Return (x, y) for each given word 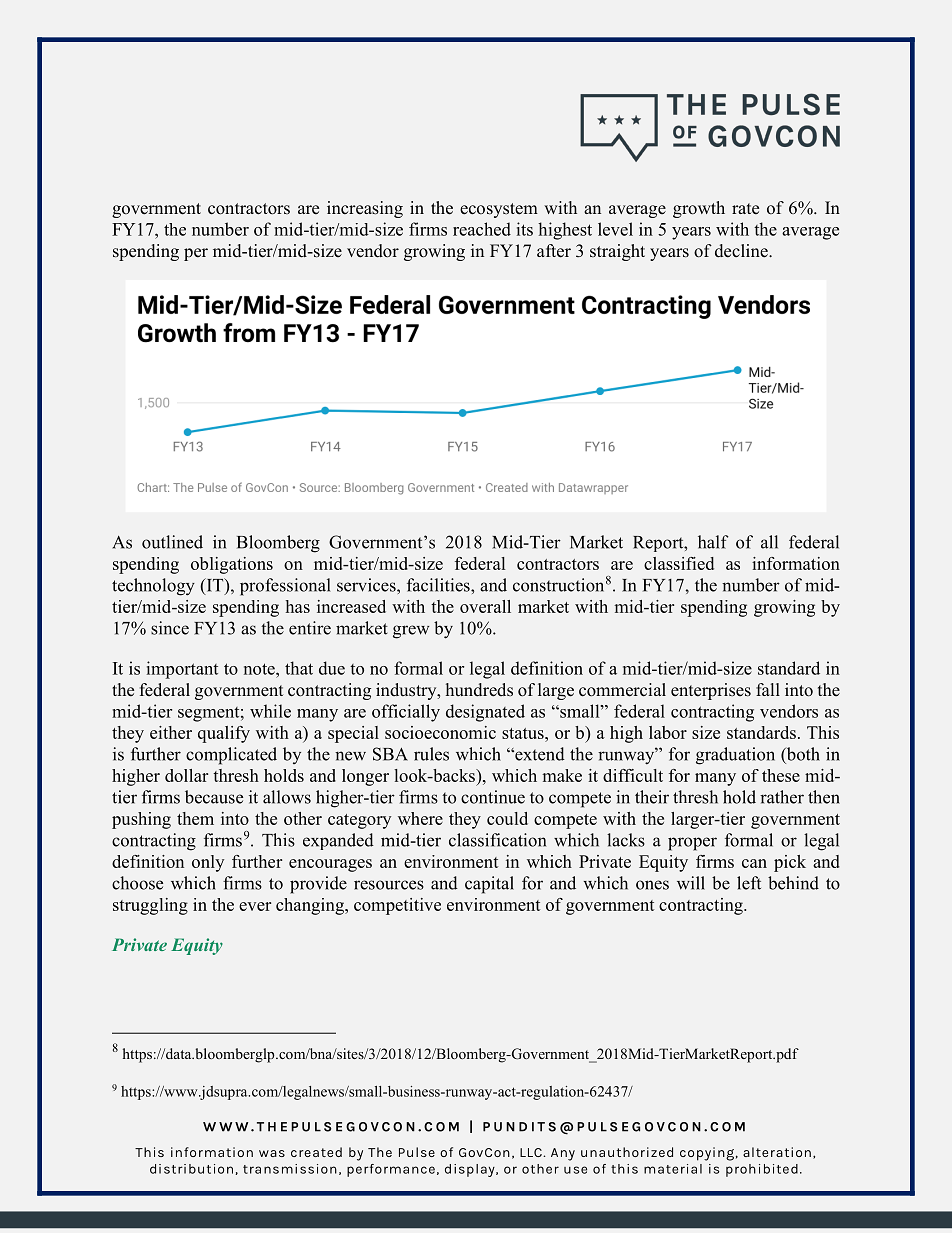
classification (497, 840)
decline (742, 251)
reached (482, 229)
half (713, 542)
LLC (532, 1152)
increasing (365, 209)
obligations (232, 565)
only (208, 863)
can (754, 863)
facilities (439, 585)
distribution (191, 1169)
